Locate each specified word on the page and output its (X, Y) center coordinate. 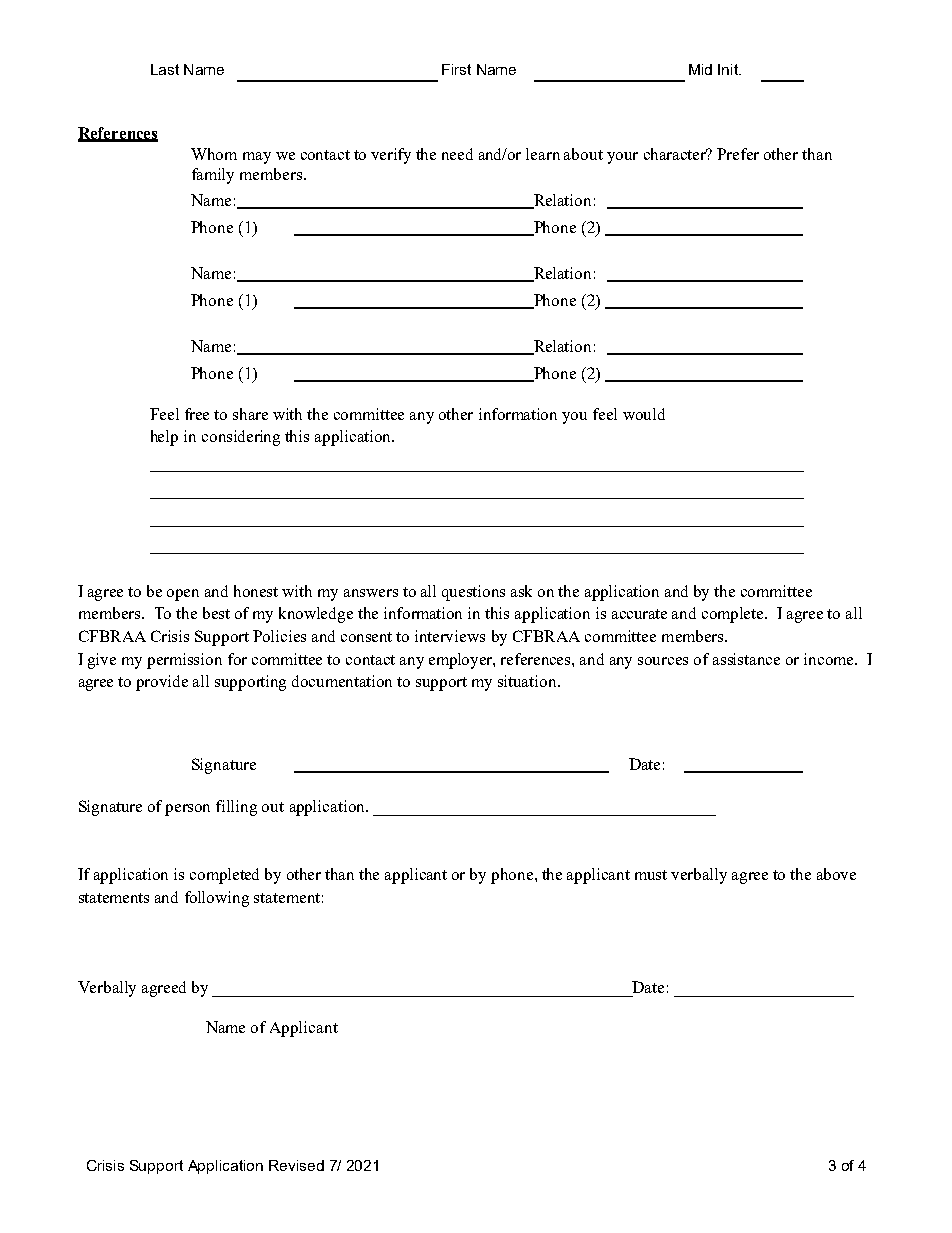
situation (528, 681)
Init (729, 69)
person (187, 810)
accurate (639, 614)
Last (165, 69)
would (644, 414)
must (651, 875)
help (164, 438)
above (836, 874)
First (456, 69)
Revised (296, 1165)
